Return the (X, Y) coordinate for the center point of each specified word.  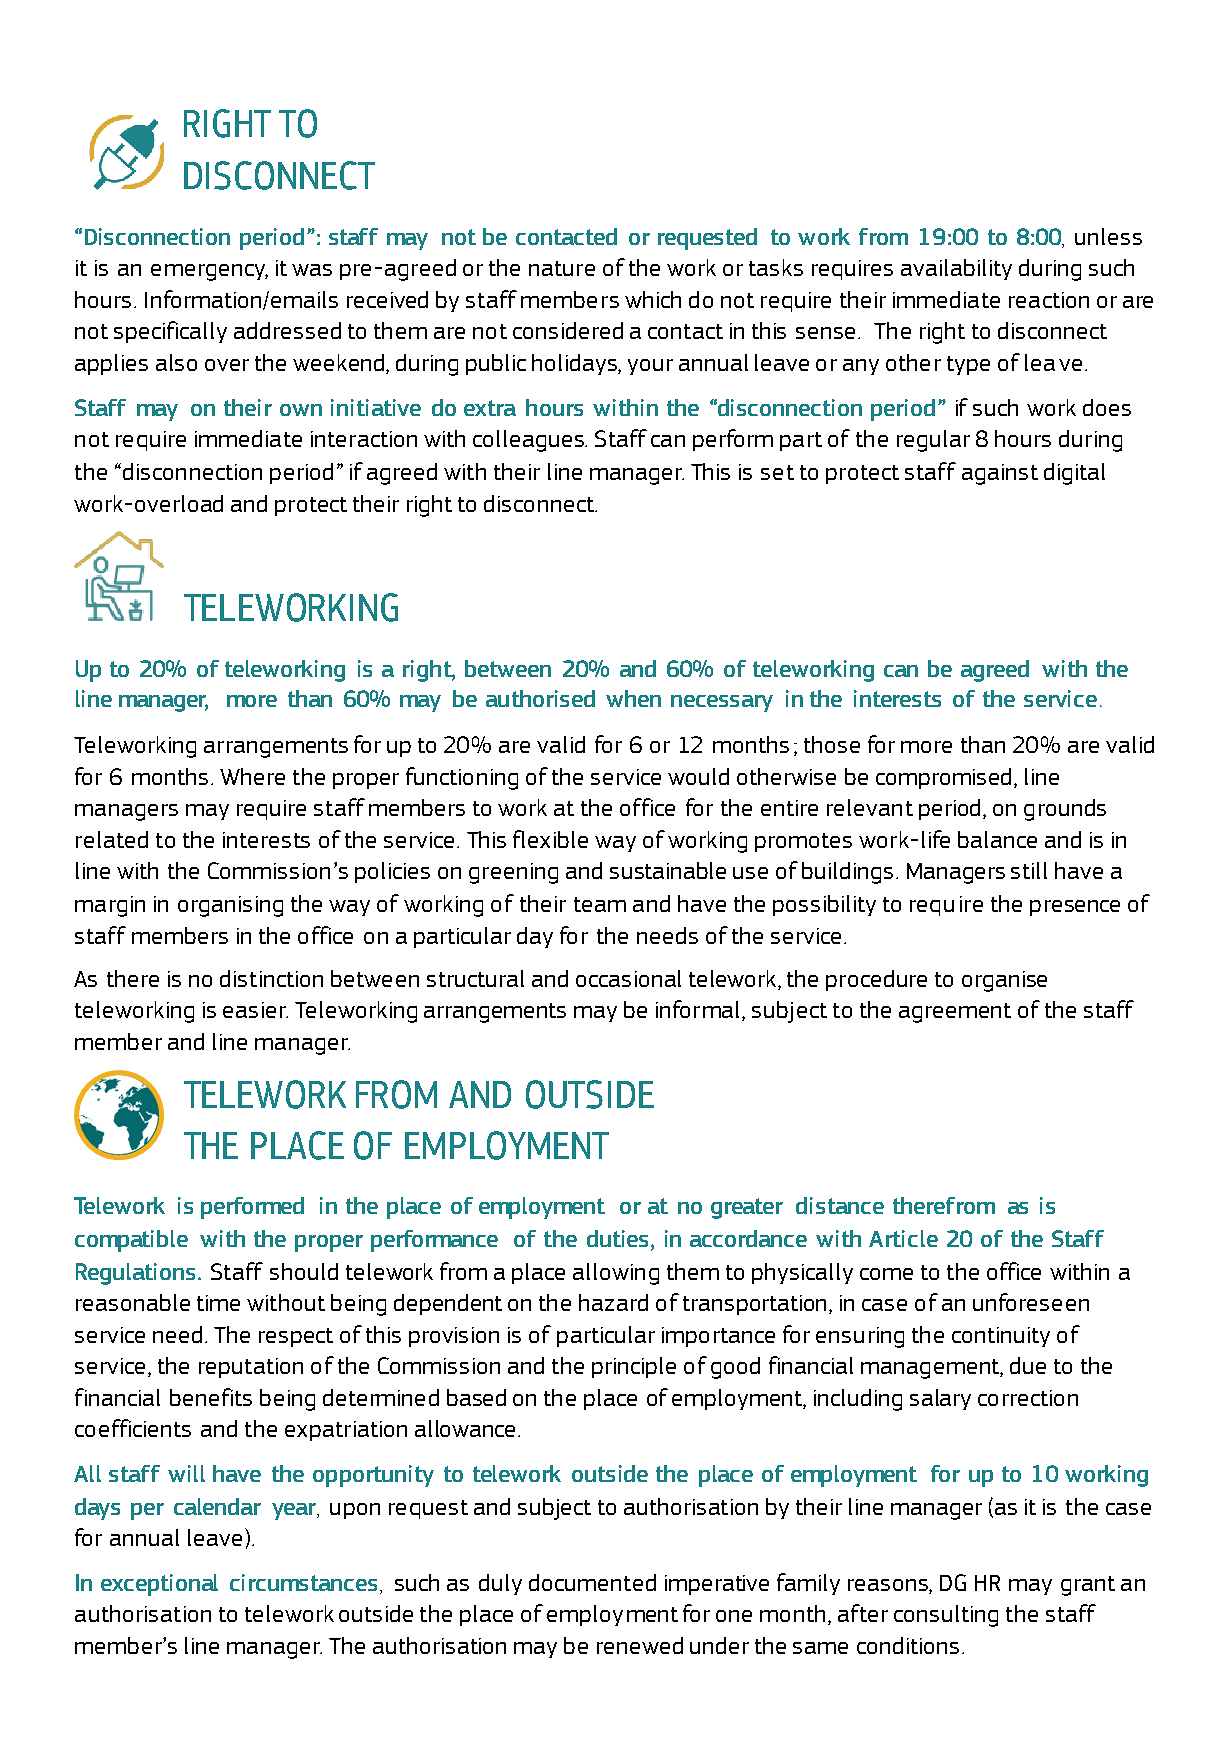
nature (562, 268)
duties (619, 1238)
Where (252, 776)
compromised (943, 778)
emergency (209, 272)
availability (956, 269)
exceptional (159, 1585)
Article (903, 1238)
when (633, 698)
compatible (131, 1241)
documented (592, 1582)
